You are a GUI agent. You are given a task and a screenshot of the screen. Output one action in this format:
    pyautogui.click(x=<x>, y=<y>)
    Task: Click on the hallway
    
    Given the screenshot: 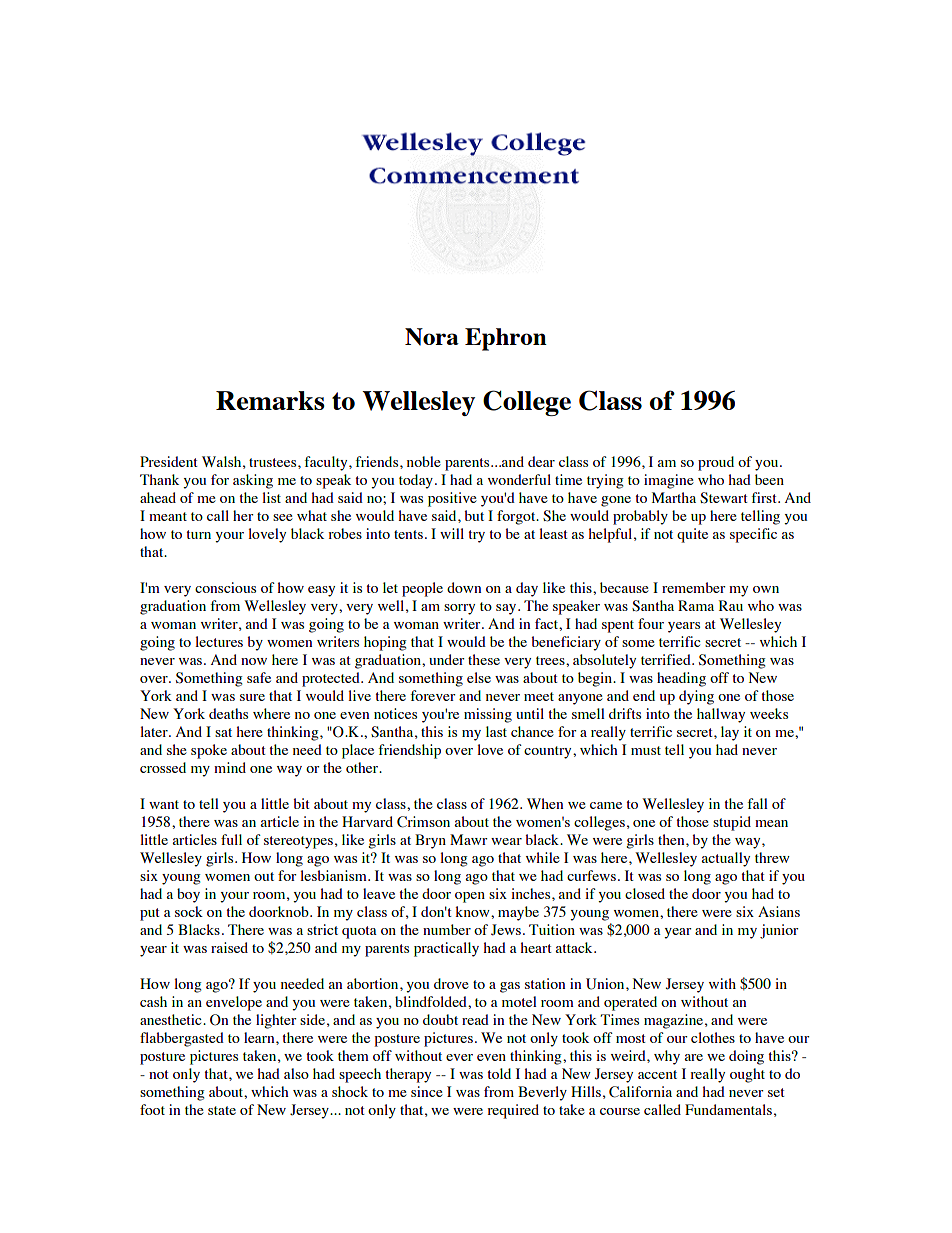 What is the action you would take?
    pyautogui.click(x=721, y=715)
